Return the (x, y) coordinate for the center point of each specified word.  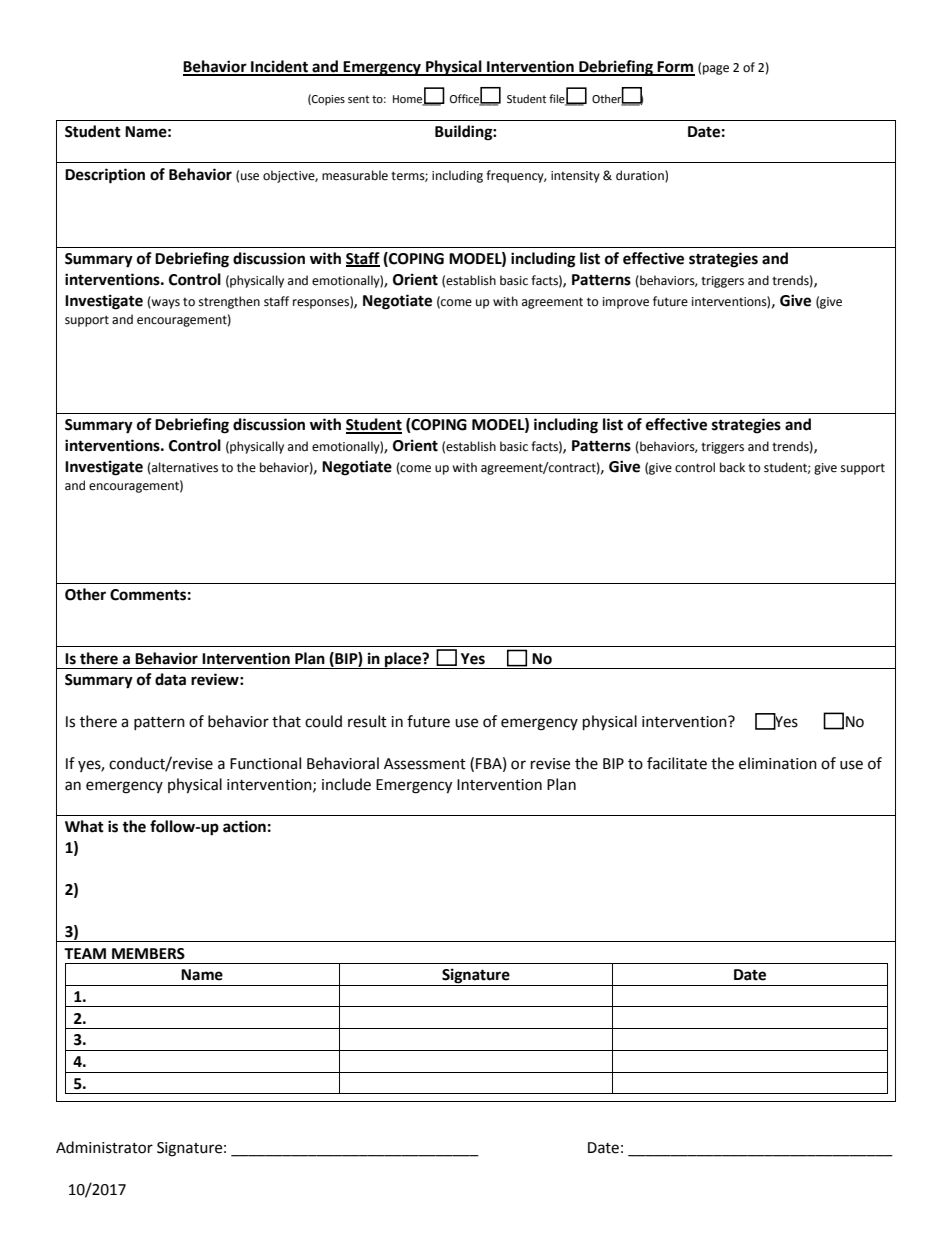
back (732, 467)
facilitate (677, 763)
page (716, 70)
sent (358, 99)
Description (105, 176)
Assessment (425, 764)
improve (626, 303)
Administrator (104, 1147)
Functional (265, 763)
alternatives (184, 468)
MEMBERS (148, 954)
